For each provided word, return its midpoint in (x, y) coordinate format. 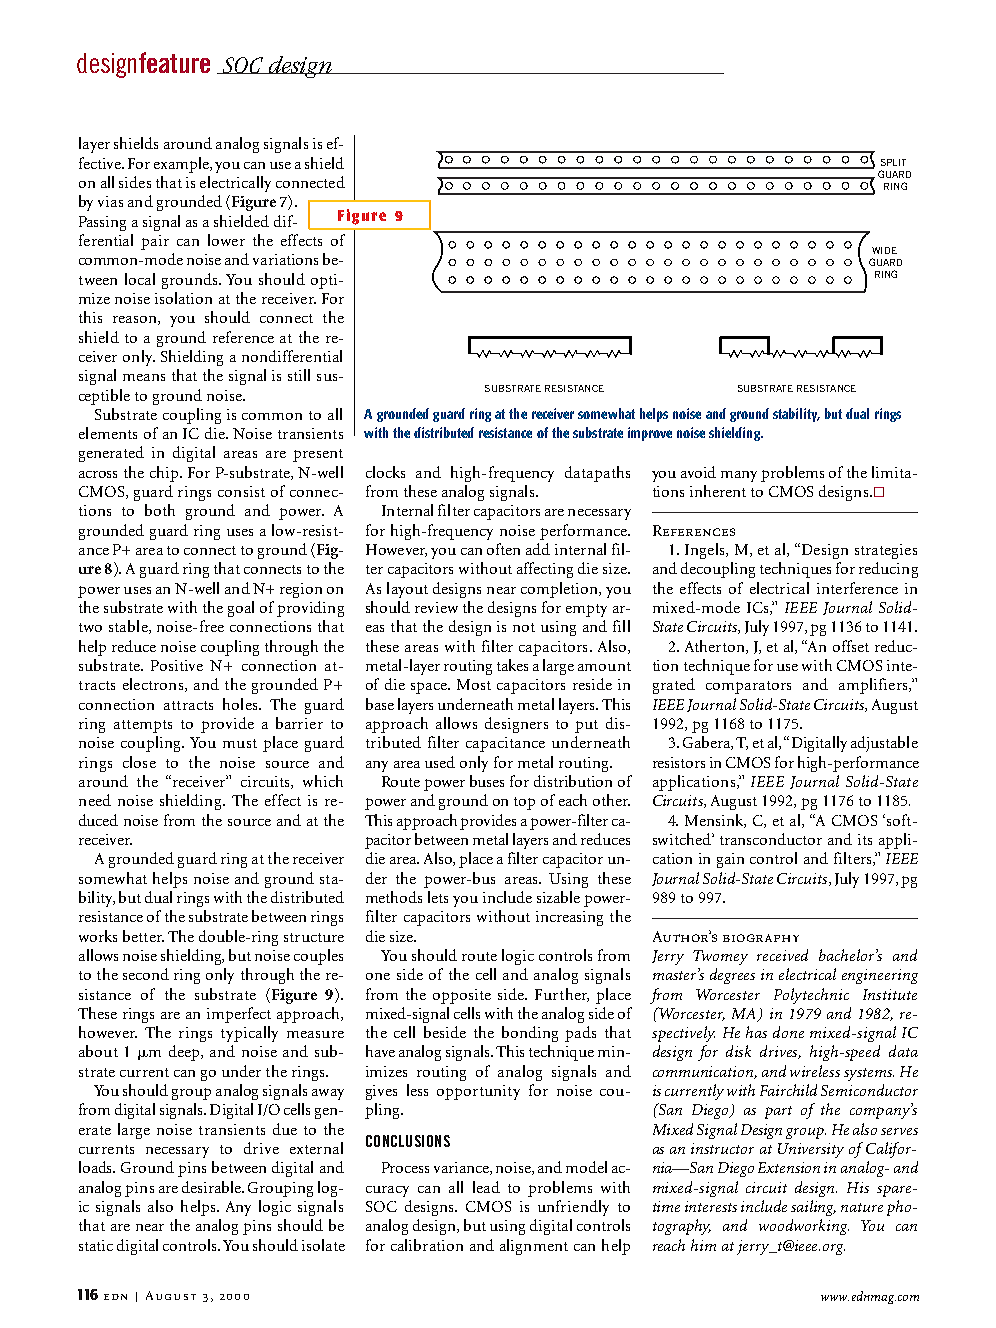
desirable (213, 1187)
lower (226, 240)
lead (486, 1187)
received (782, 955)
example (182, 165)
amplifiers (874, 686)
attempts (143, 726)
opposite (462, 996)
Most (474, 684)
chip (165, 474)
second (146, 974)
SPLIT (893, 162)
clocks (385, 472)
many (739, 476)
